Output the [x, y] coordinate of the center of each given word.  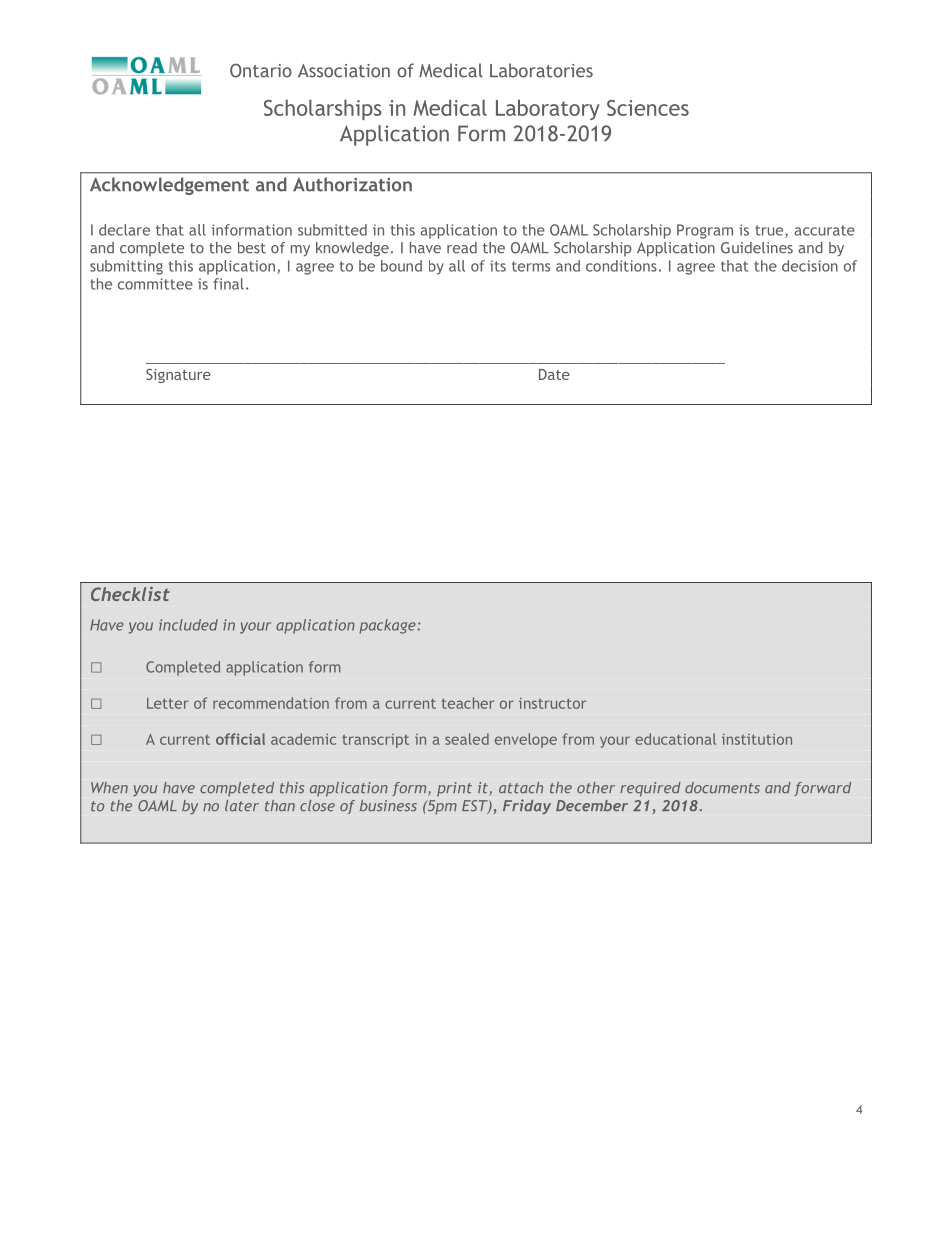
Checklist [130, 594]
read [462, 248]
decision [810, 266]
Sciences [648, 108]
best [252, 248]
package [388, 626]
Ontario [261, 70]
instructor [552, 703]
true [770, 231]
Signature [178, 376]
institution [757, 739]
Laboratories [541, 70]
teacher [468, 703]
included [188, 625]
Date [554, 374]
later [242, 806]
